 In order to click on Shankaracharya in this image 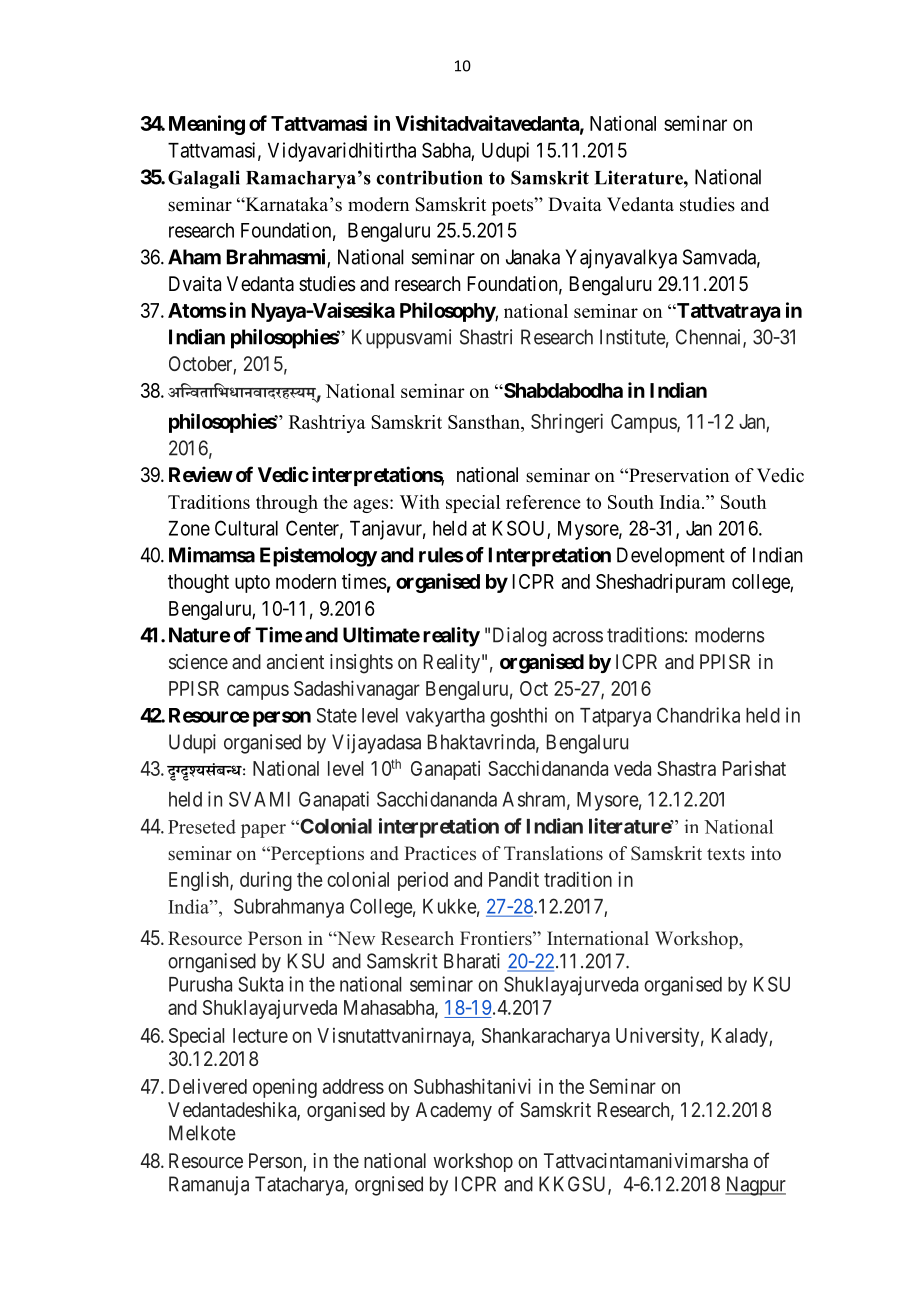, I will do `click(546, 1037)`.
